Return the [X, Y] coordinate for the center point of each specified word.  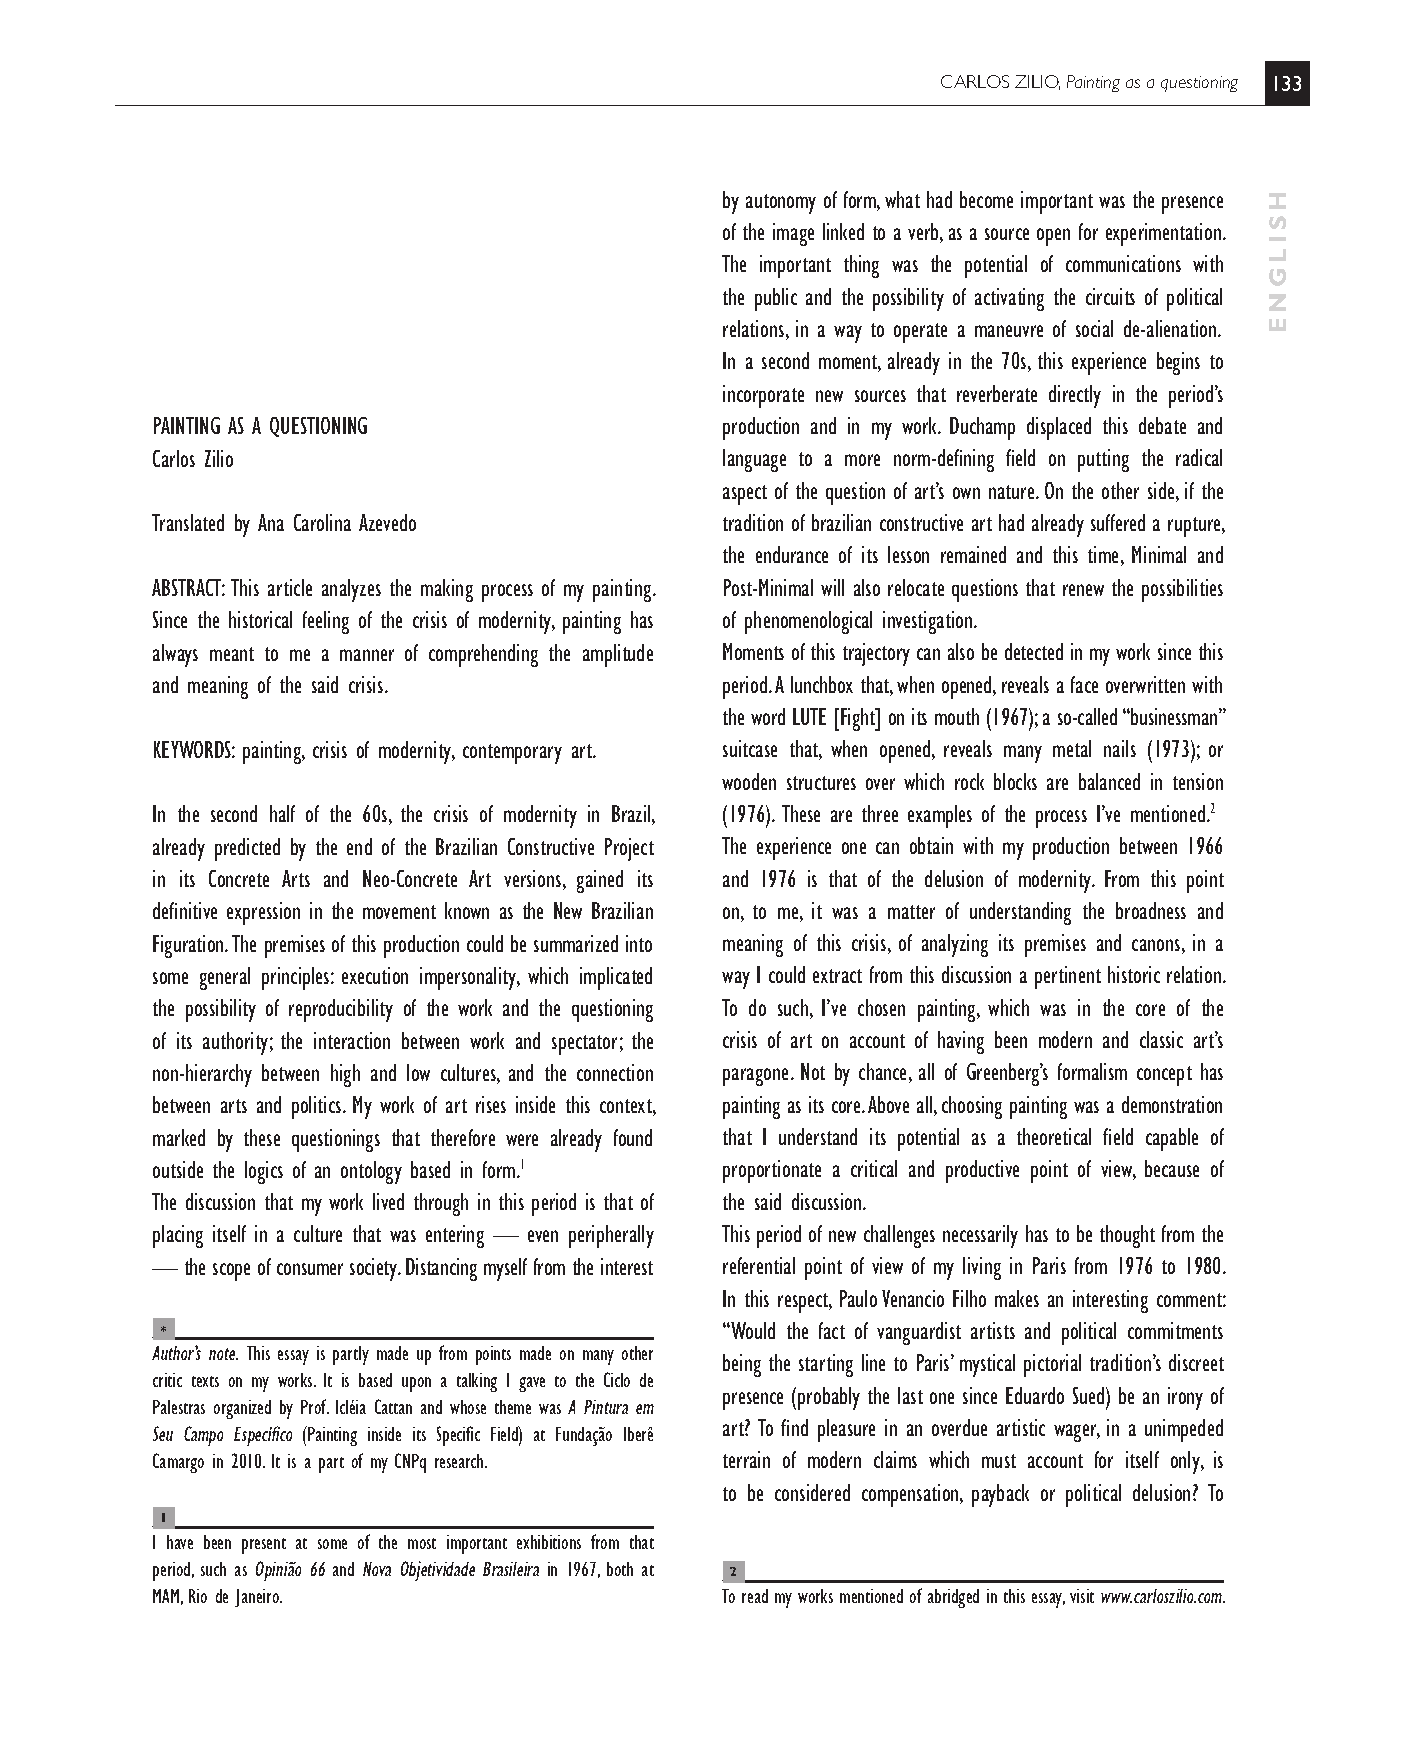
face [1084, 684]
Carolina [322, 522]
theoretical [1054, 1136]
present [264, 1546]
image [793, 234]
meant [232, 654]
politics [316, 1107]
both [620, 1569]
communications [1123, 263]
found [633, 1137]
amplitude [618, 655]
